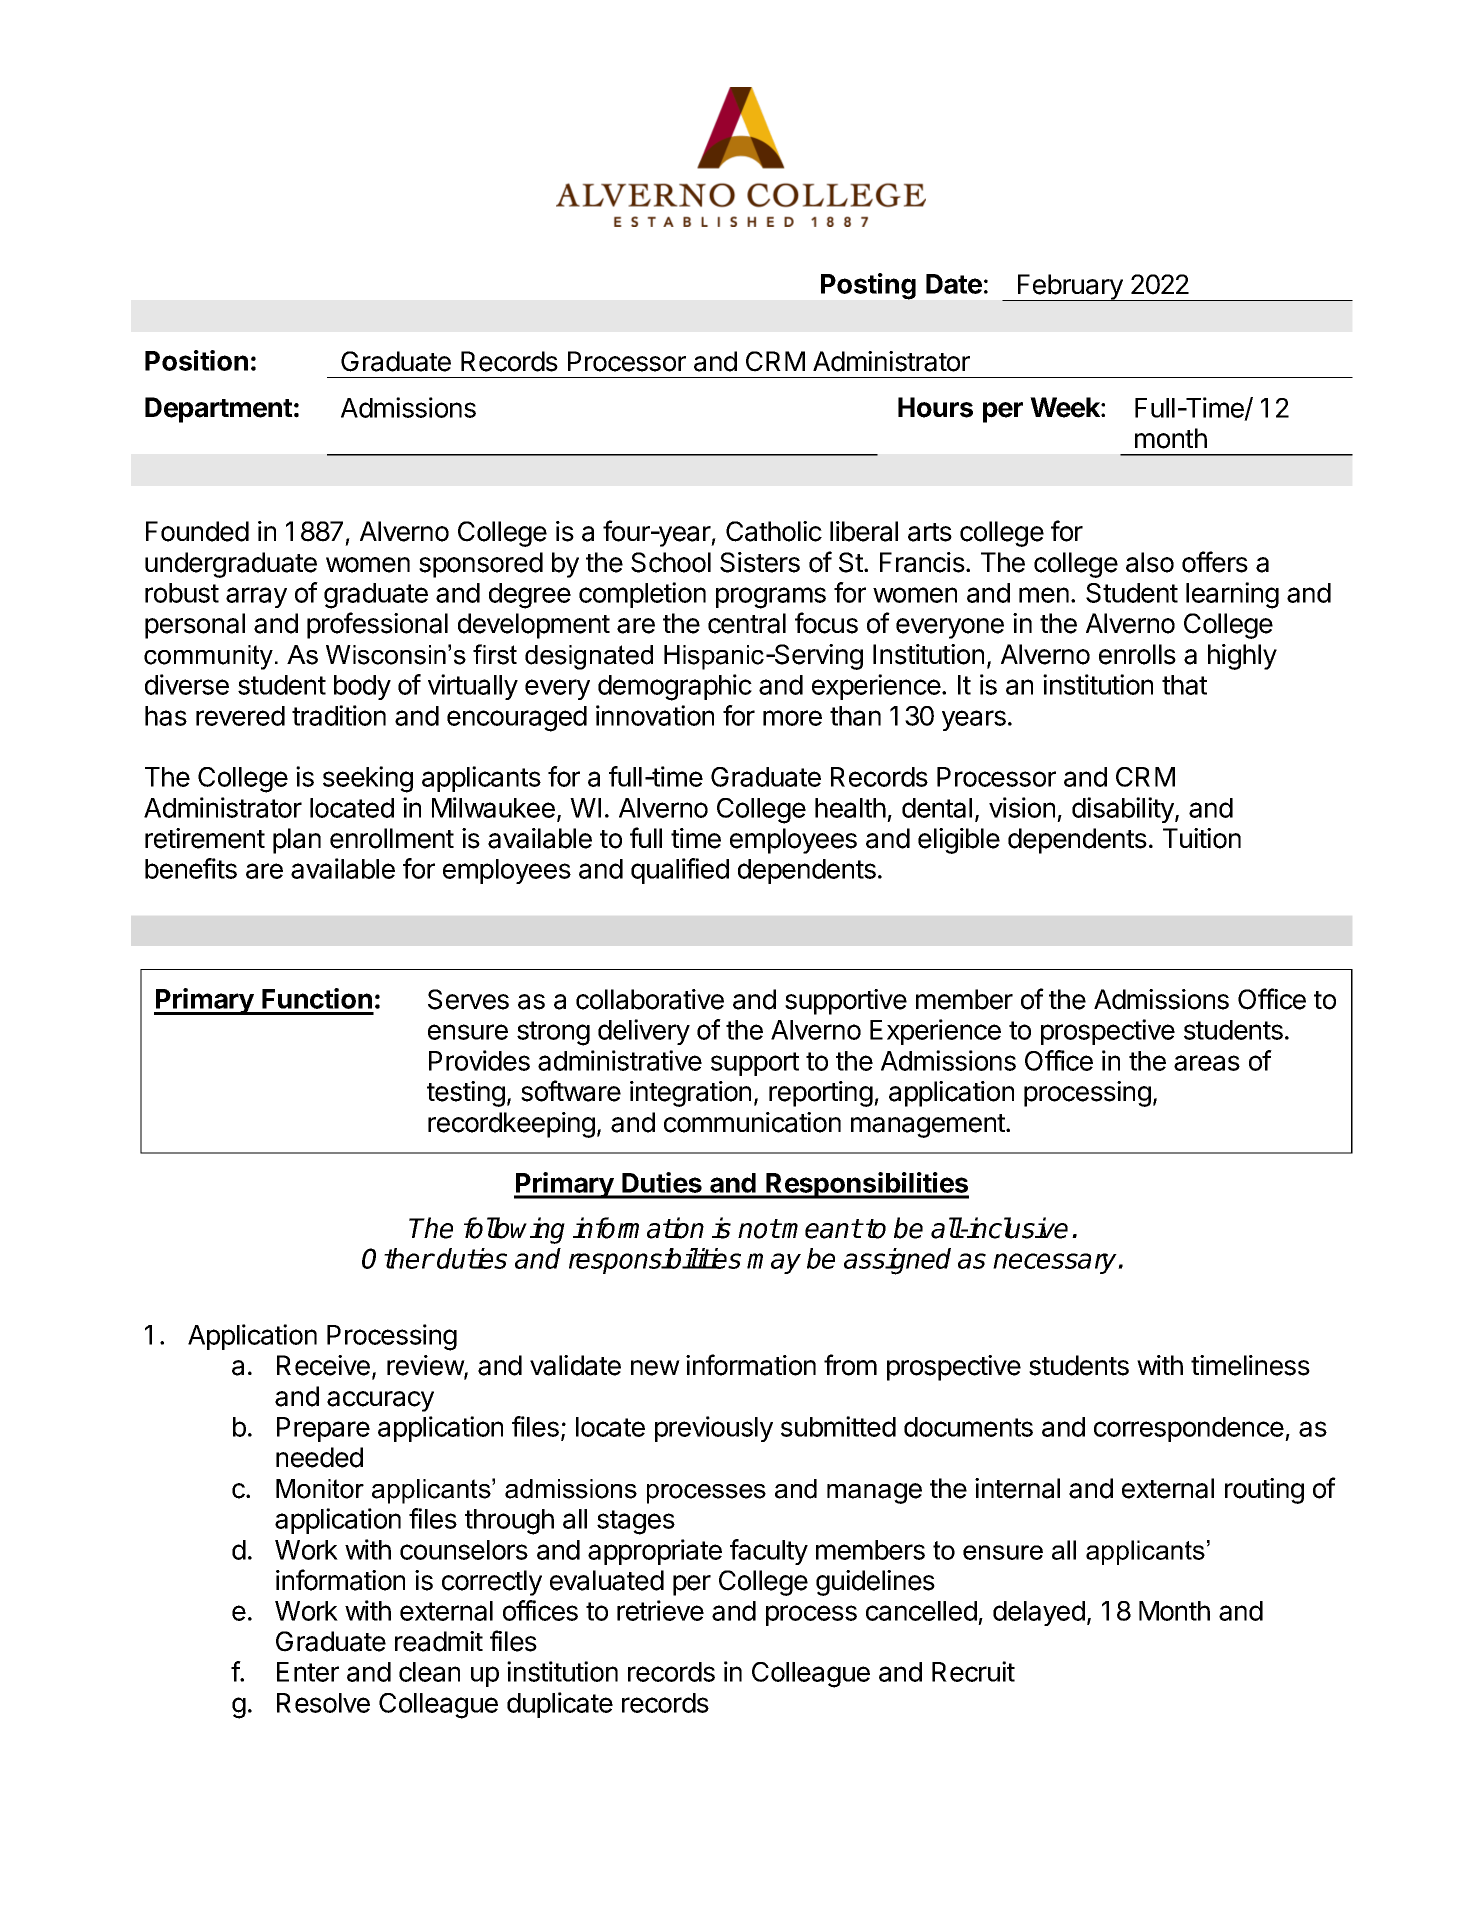  Describe the element at coordinates (196, 360) in the image. I see `Position` at that location.
